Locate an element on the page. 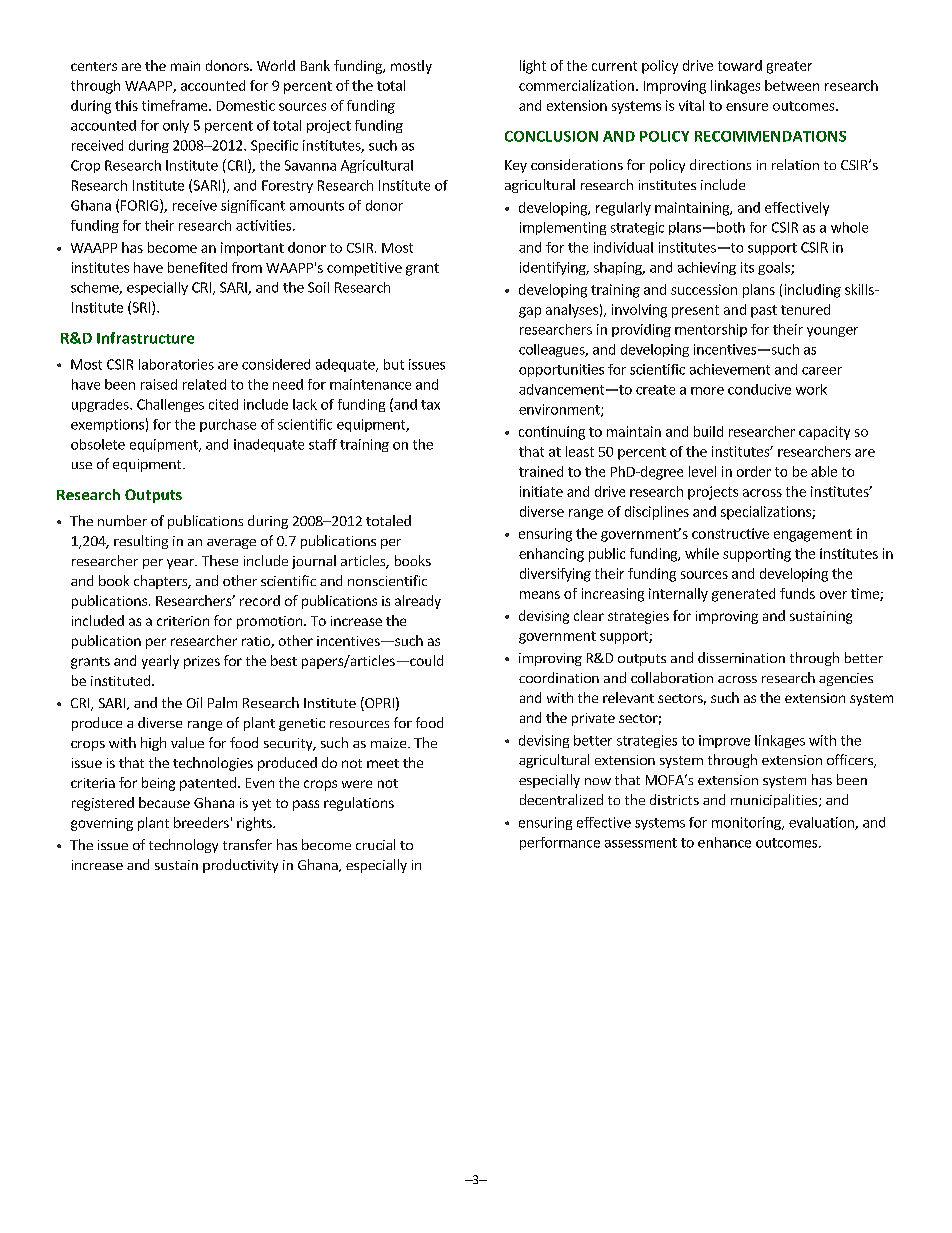  between is located at coordinates (792, 85).
